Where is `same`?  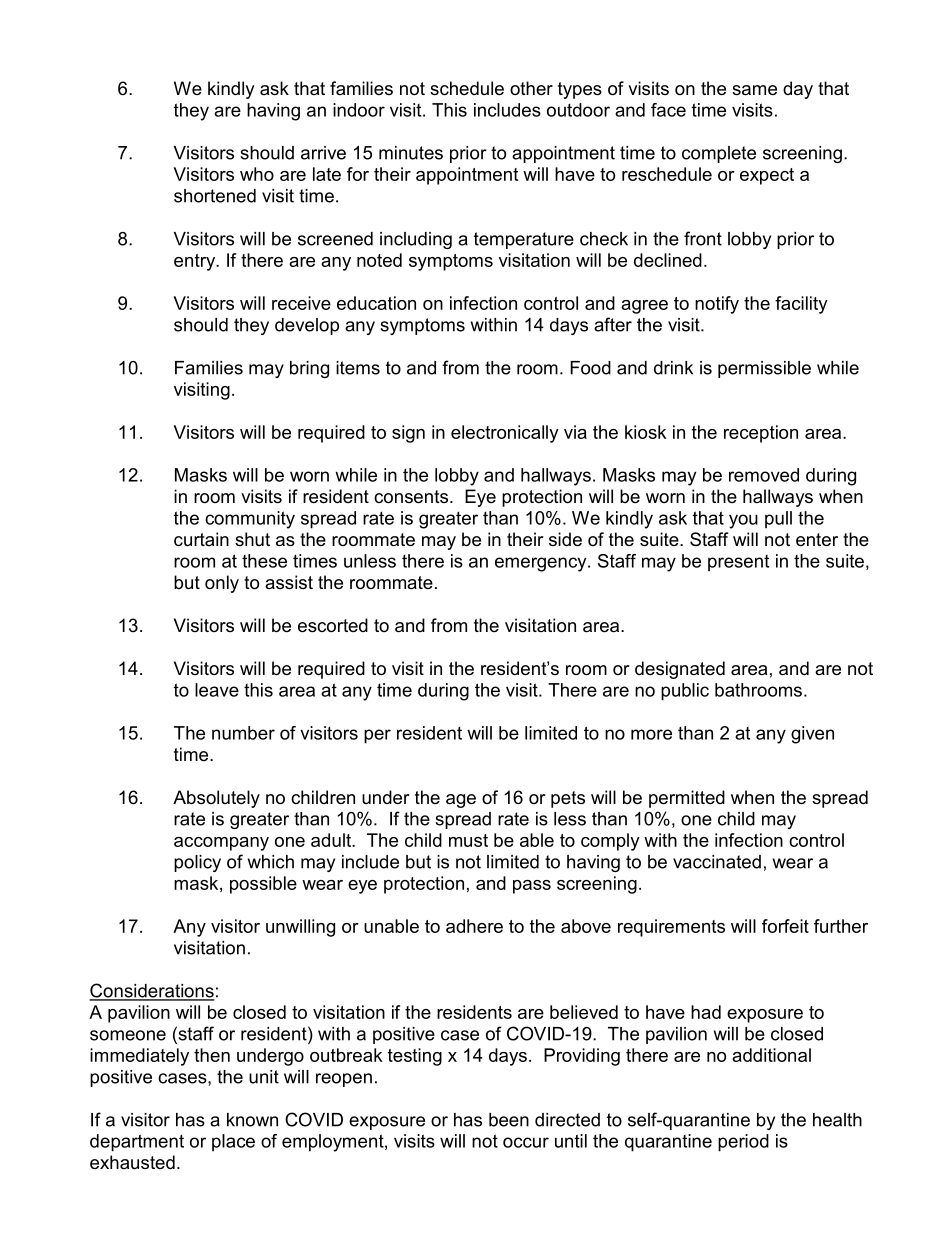 same is located at coordinates (754, 90).
